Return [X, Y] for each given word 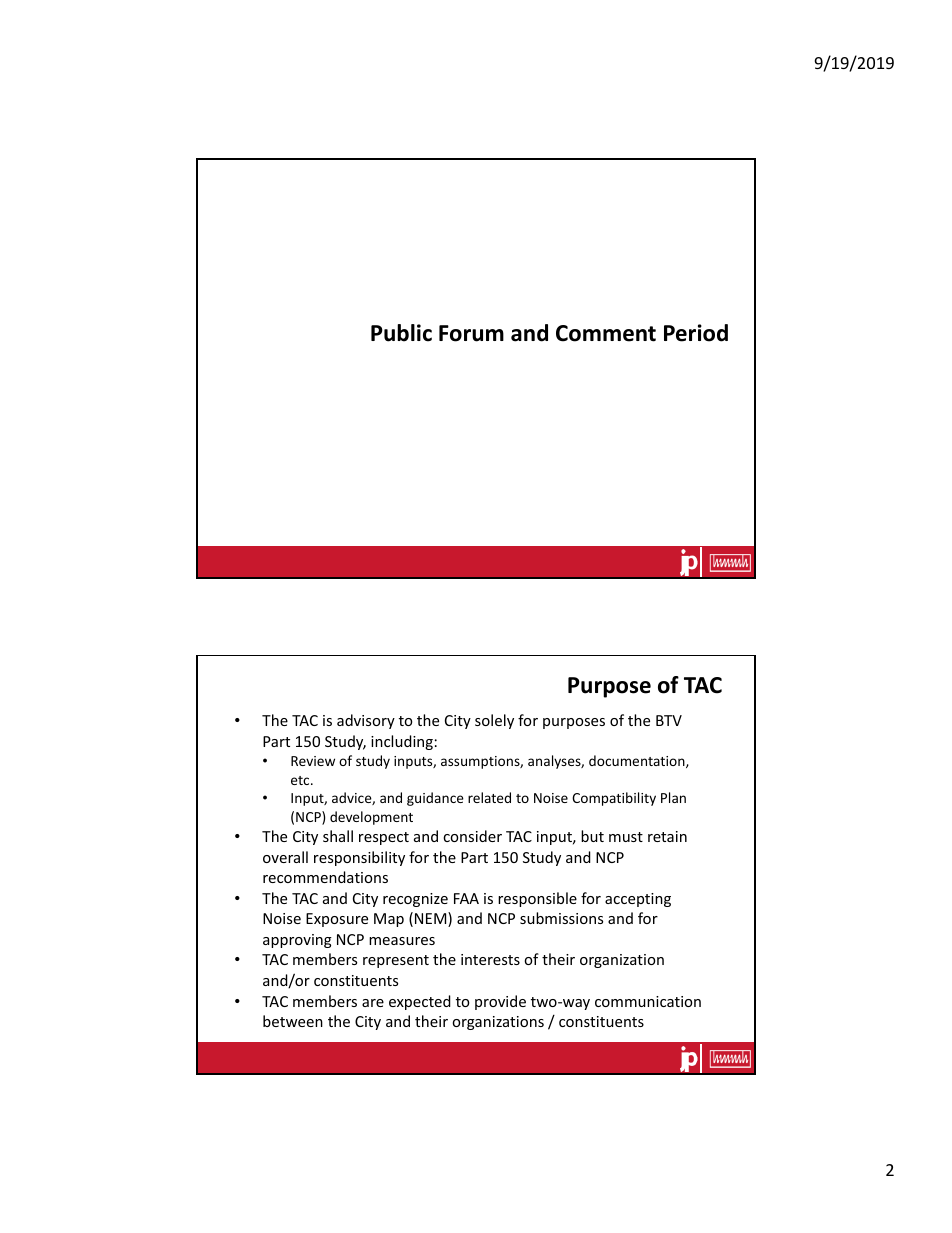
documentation [638, 761]
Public [401, 333]
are [373, 1003]
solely [494, 721]
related [489, 797]
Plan [673, 797]
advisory [366, 721]
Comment [606, 333]
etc [301, 780]
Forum [471, 333]
